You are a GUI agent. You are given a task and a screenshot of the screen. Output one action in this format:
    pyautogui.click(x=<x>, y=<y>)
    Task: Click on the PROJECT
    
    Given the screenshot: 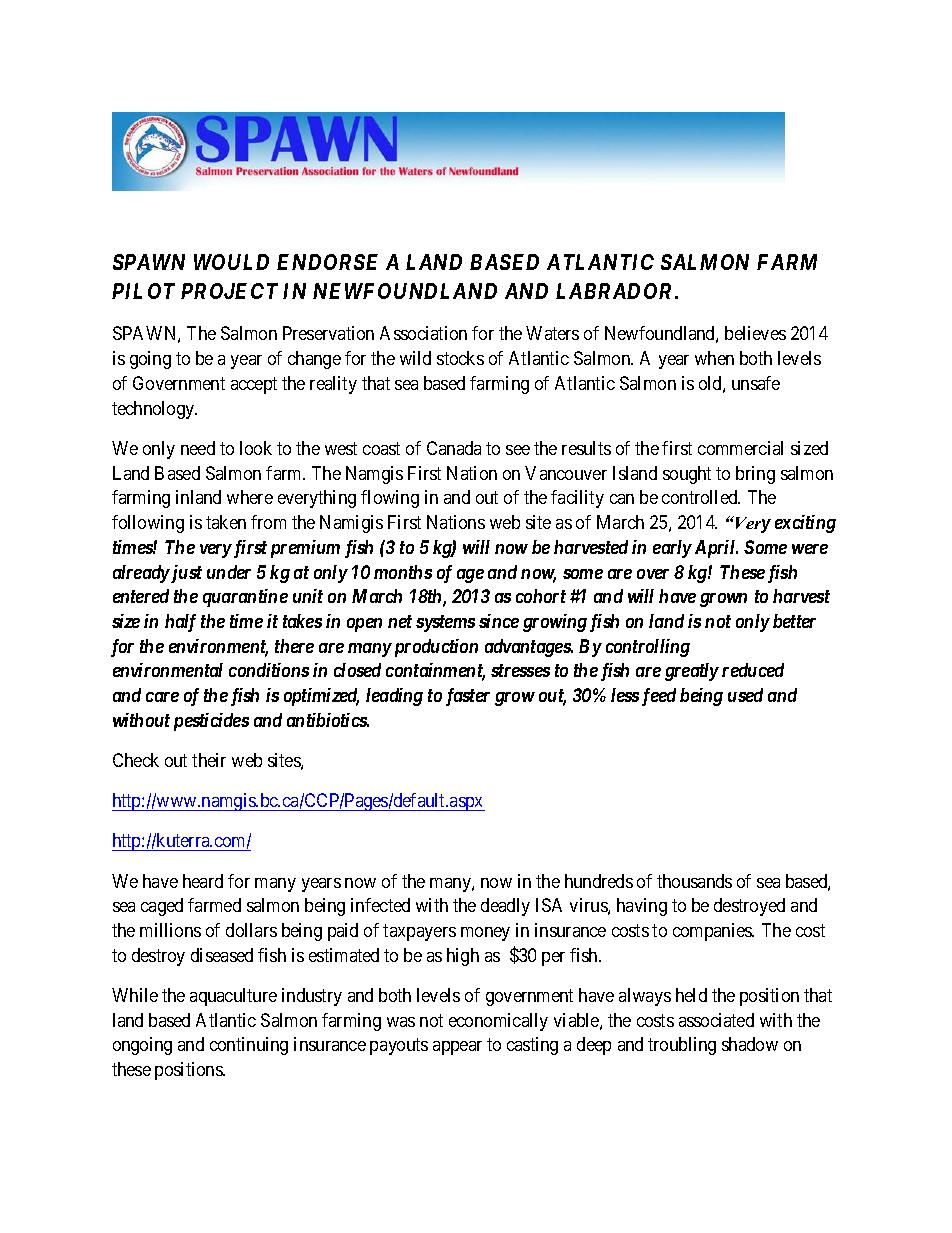 What is the action you would take?
    pyautogui.click(x=229, y=291)
